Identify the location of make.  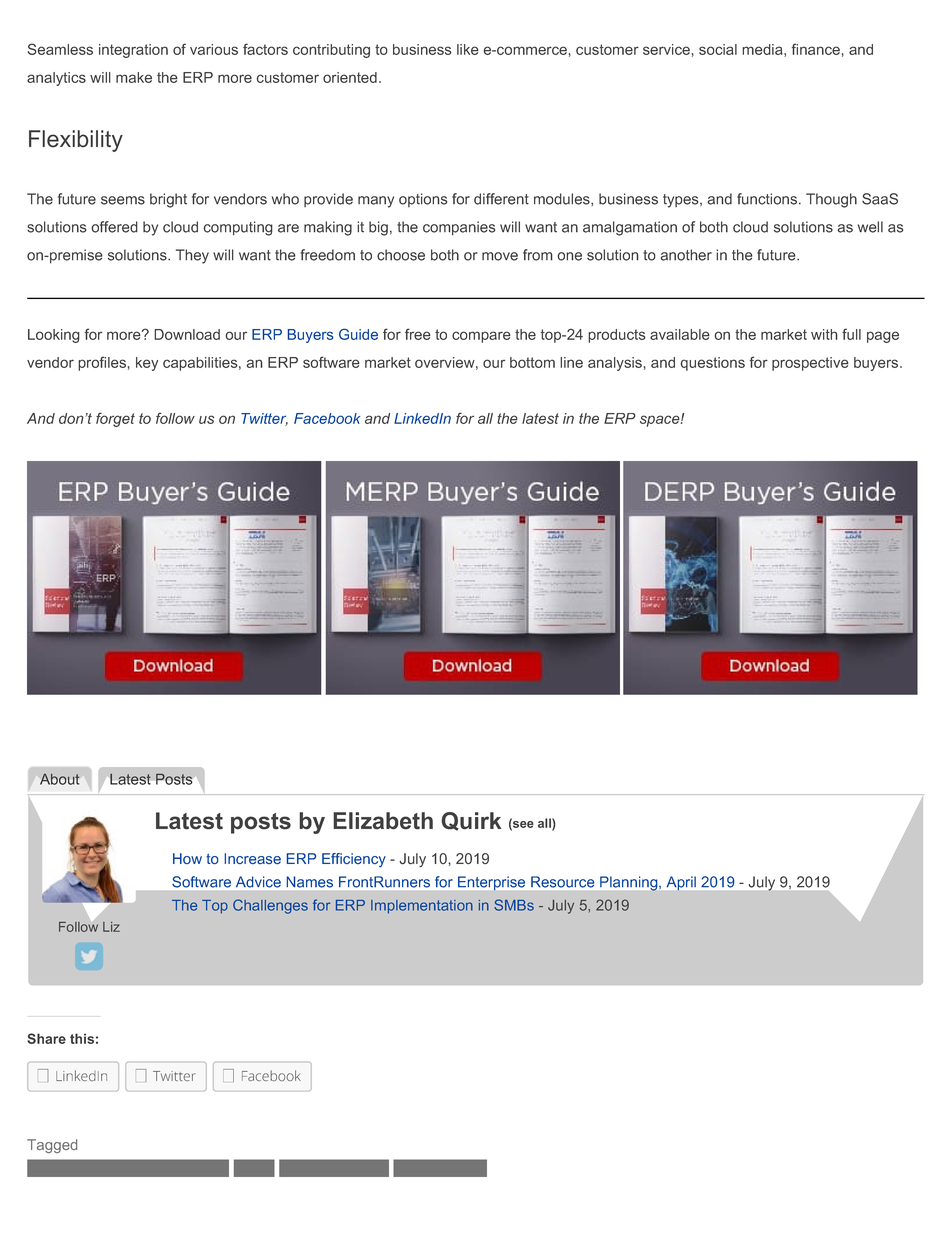
(134, 77).
